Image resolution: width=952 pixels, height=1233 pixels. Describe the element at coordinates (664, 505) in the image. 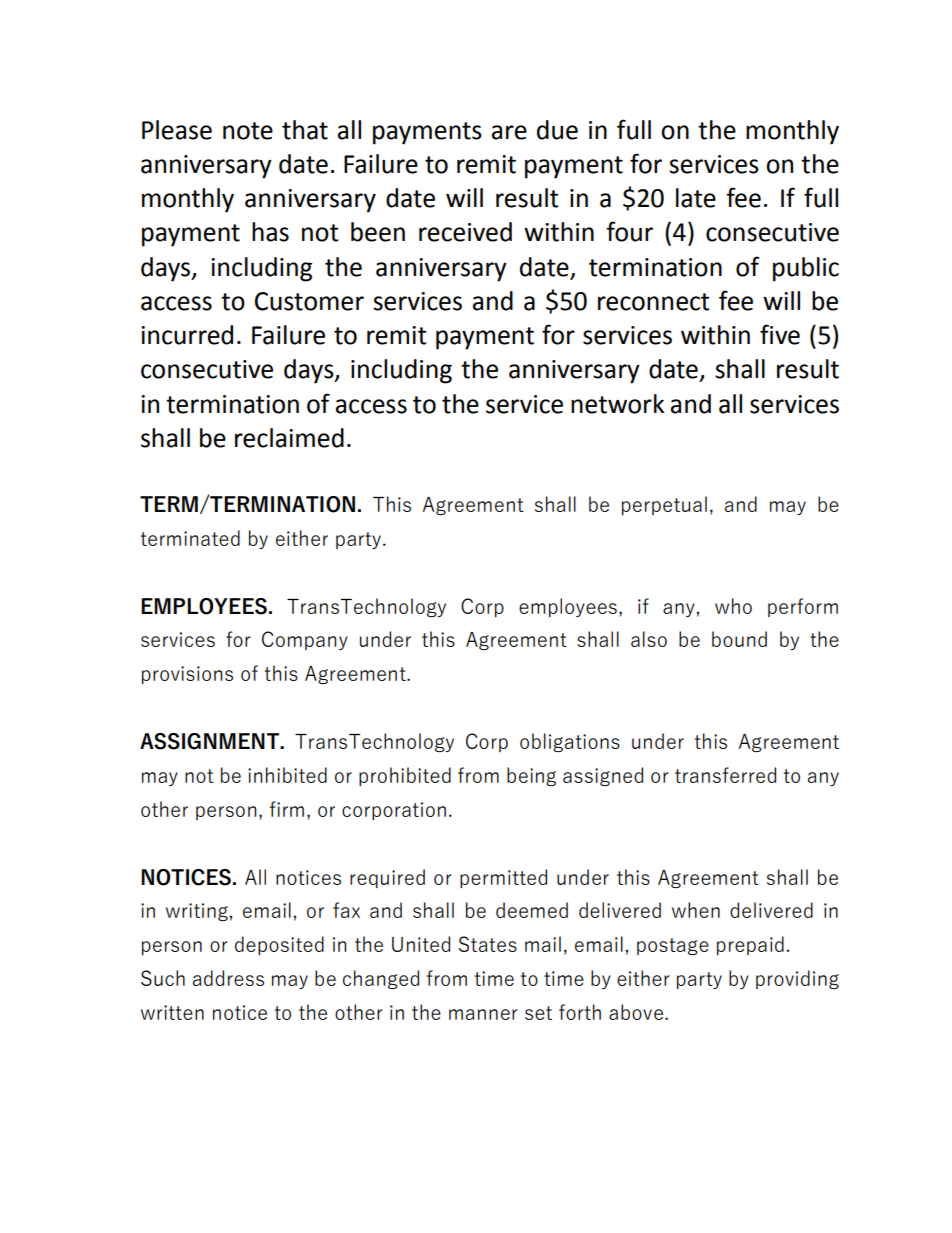

I see `perpetual` at that location.
